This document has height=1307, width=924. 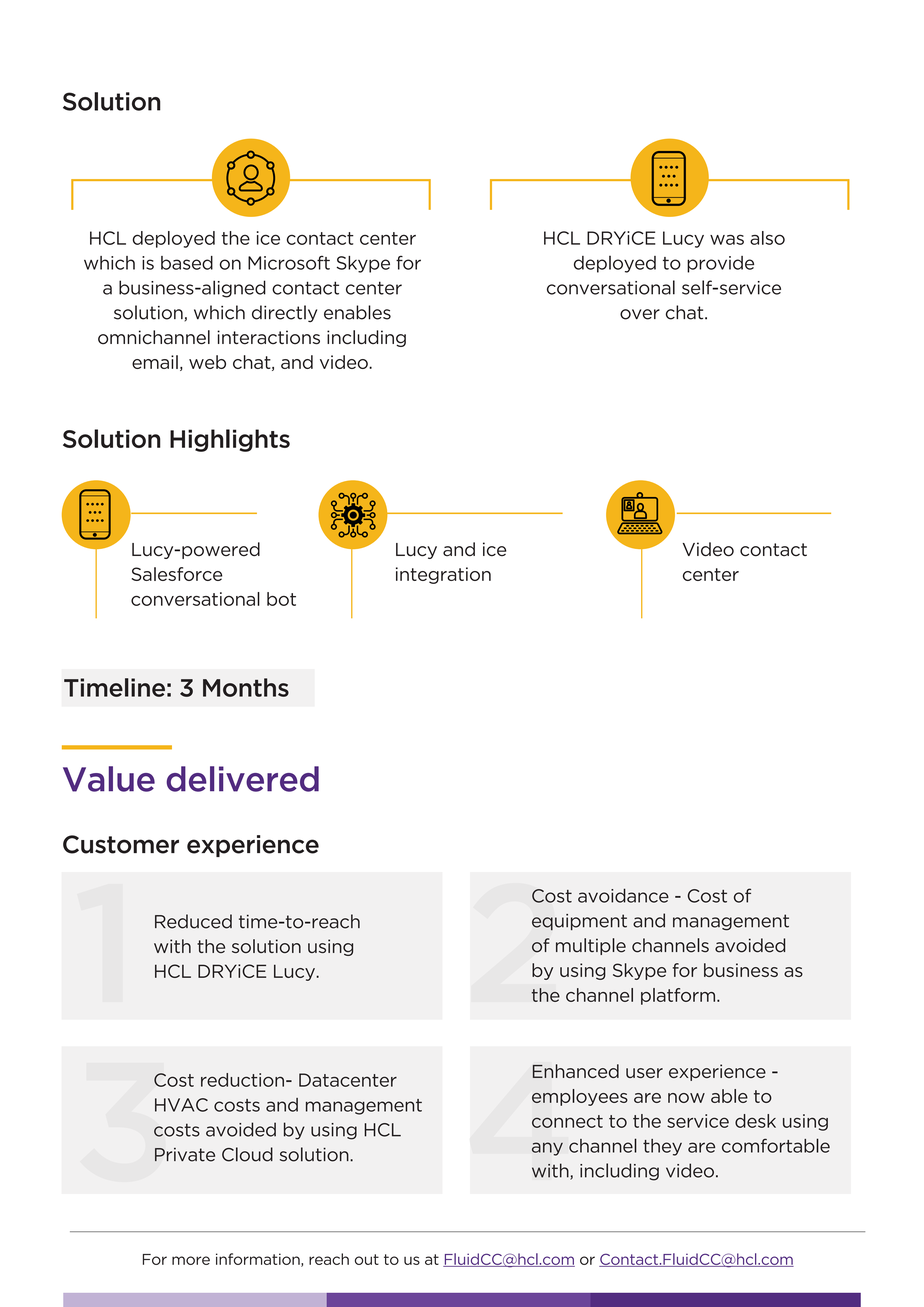 I want to click on out, so click(x=367, y=1259).
